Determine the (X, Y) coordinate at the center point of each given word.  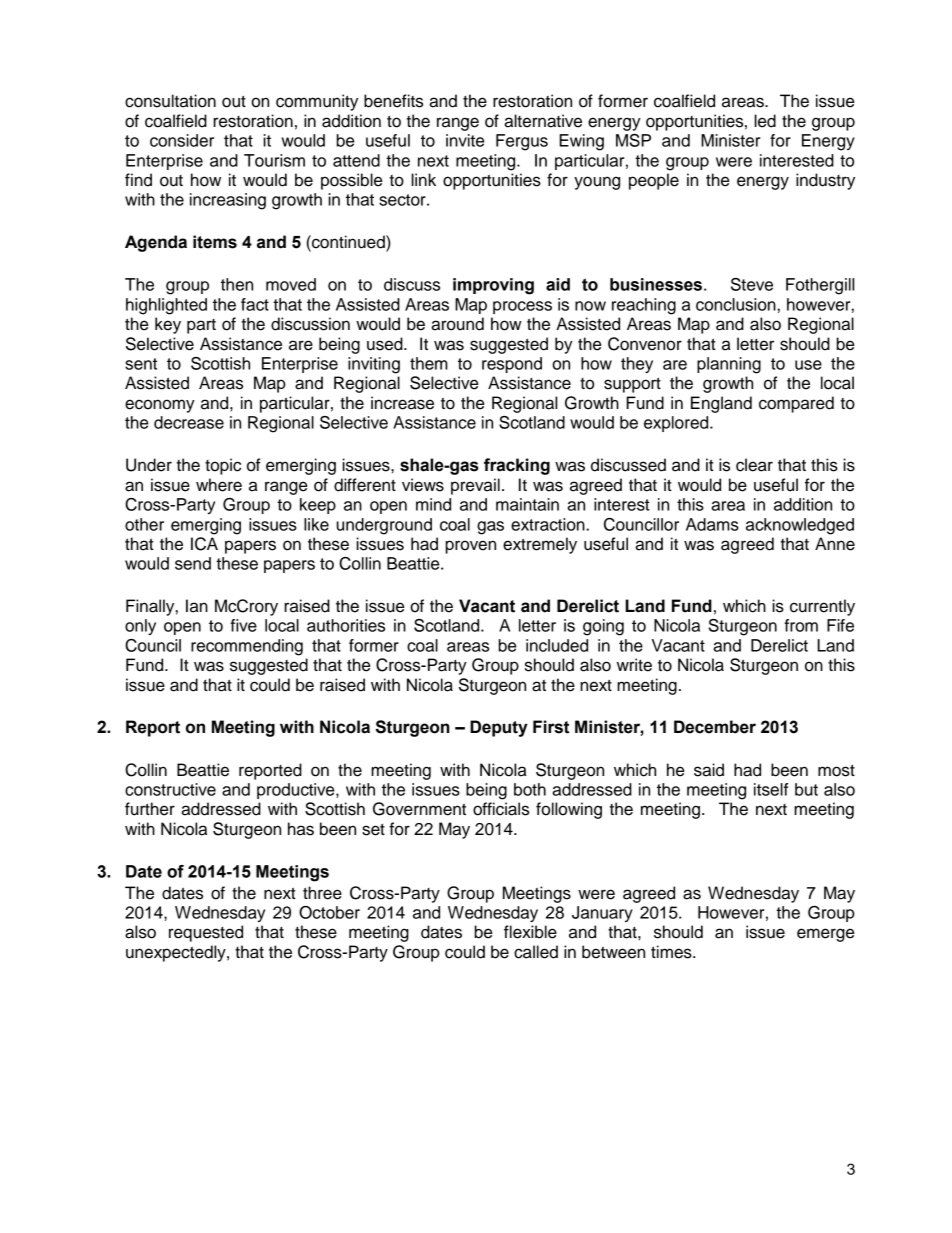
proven (471, 547)
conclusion (736, 304)
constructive (170, 789)
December (715, 727)
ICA (204, 544)
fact (255, 304)
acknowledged (800, 526)
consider (182, 140)
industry (825, 181)
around (457, 324)
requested (206, 933)
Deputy (499, 728)
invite (465, 140)
